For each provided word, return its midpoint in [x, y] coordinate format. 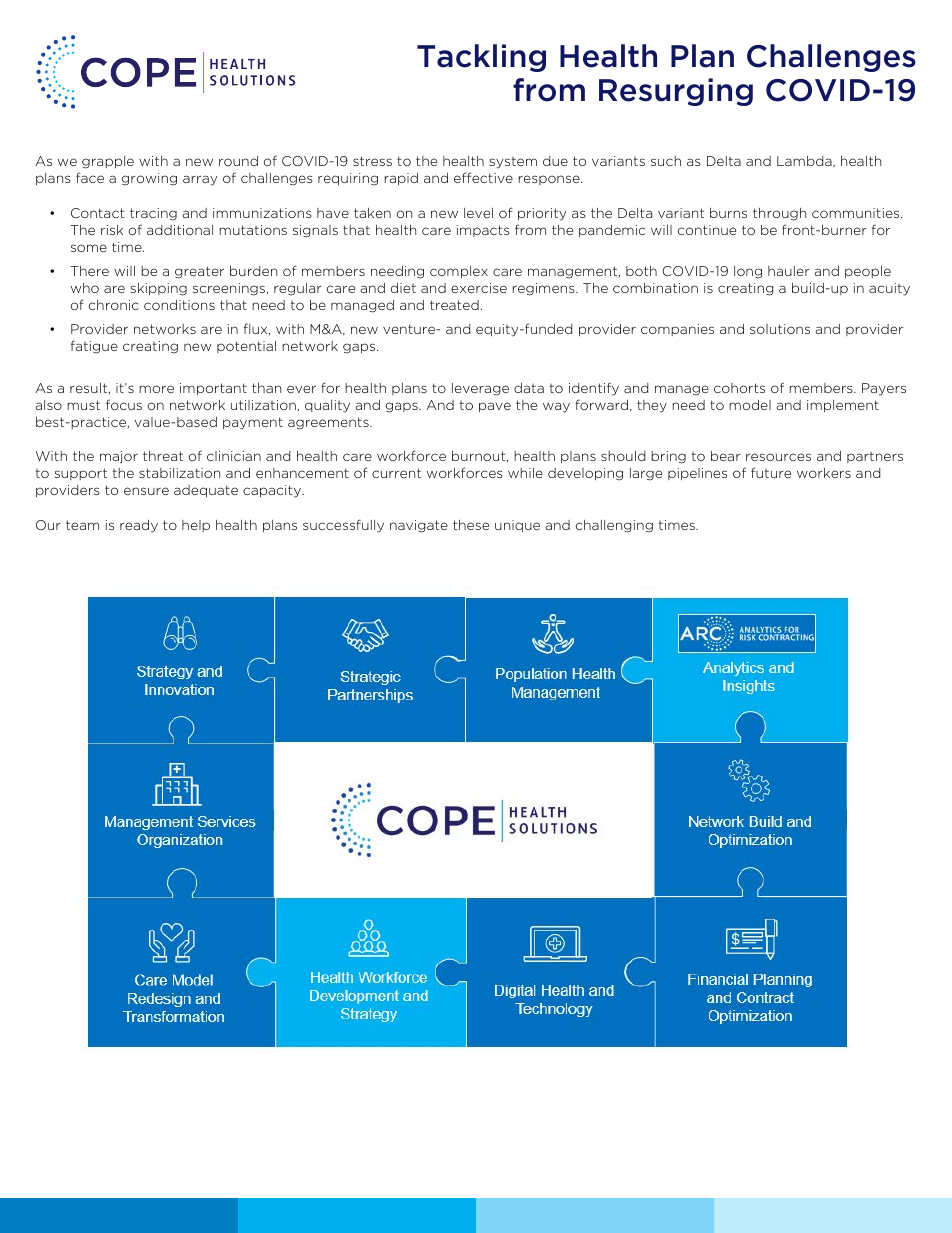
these [471, 525]
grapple [108, 162]
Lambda [805, 162]
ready [139, 526]
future [771, 472]
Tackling [481, 58]
